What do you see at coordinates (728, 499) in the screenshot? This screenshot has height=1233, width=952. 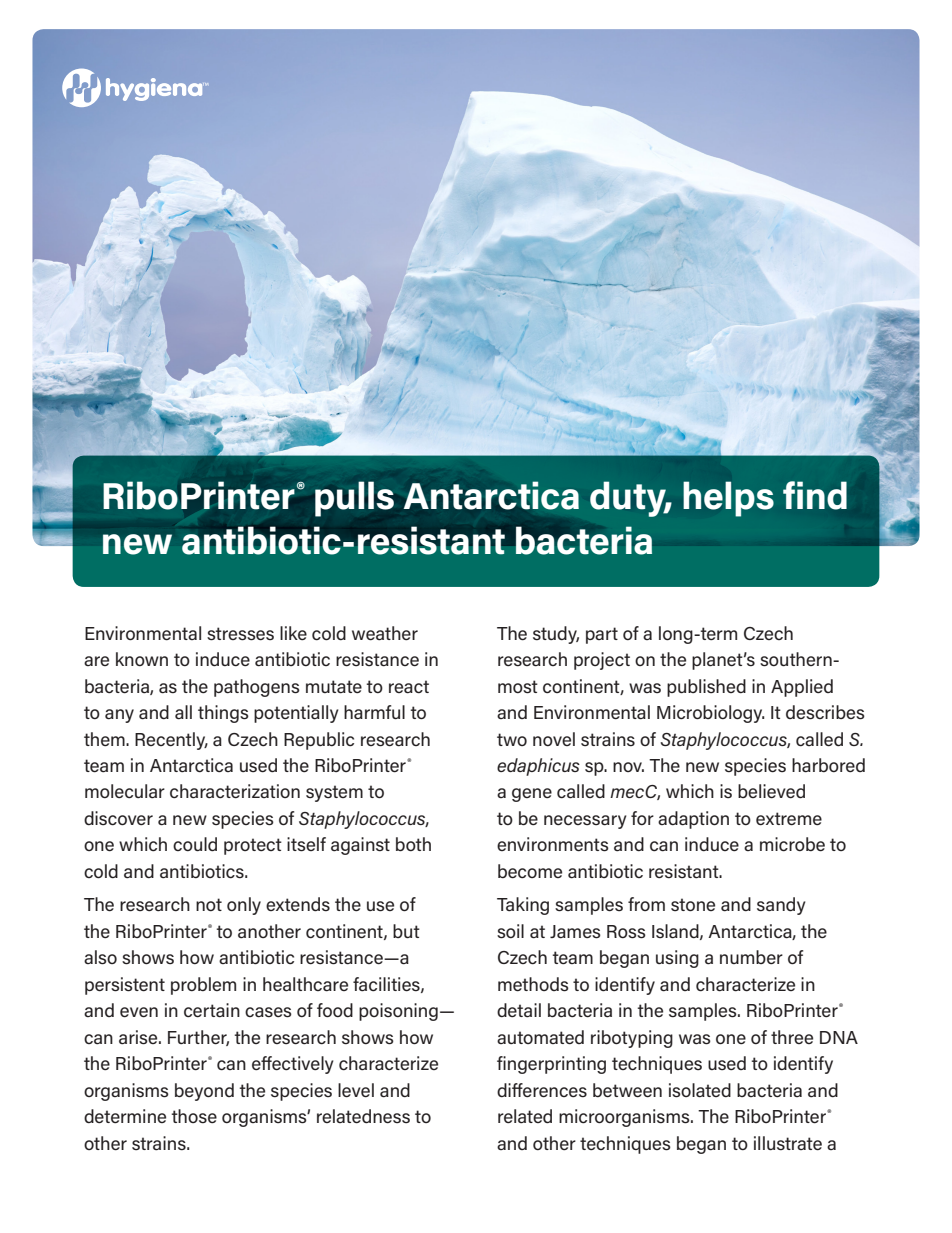 I see `helps` at bounding box center [728, 499].
